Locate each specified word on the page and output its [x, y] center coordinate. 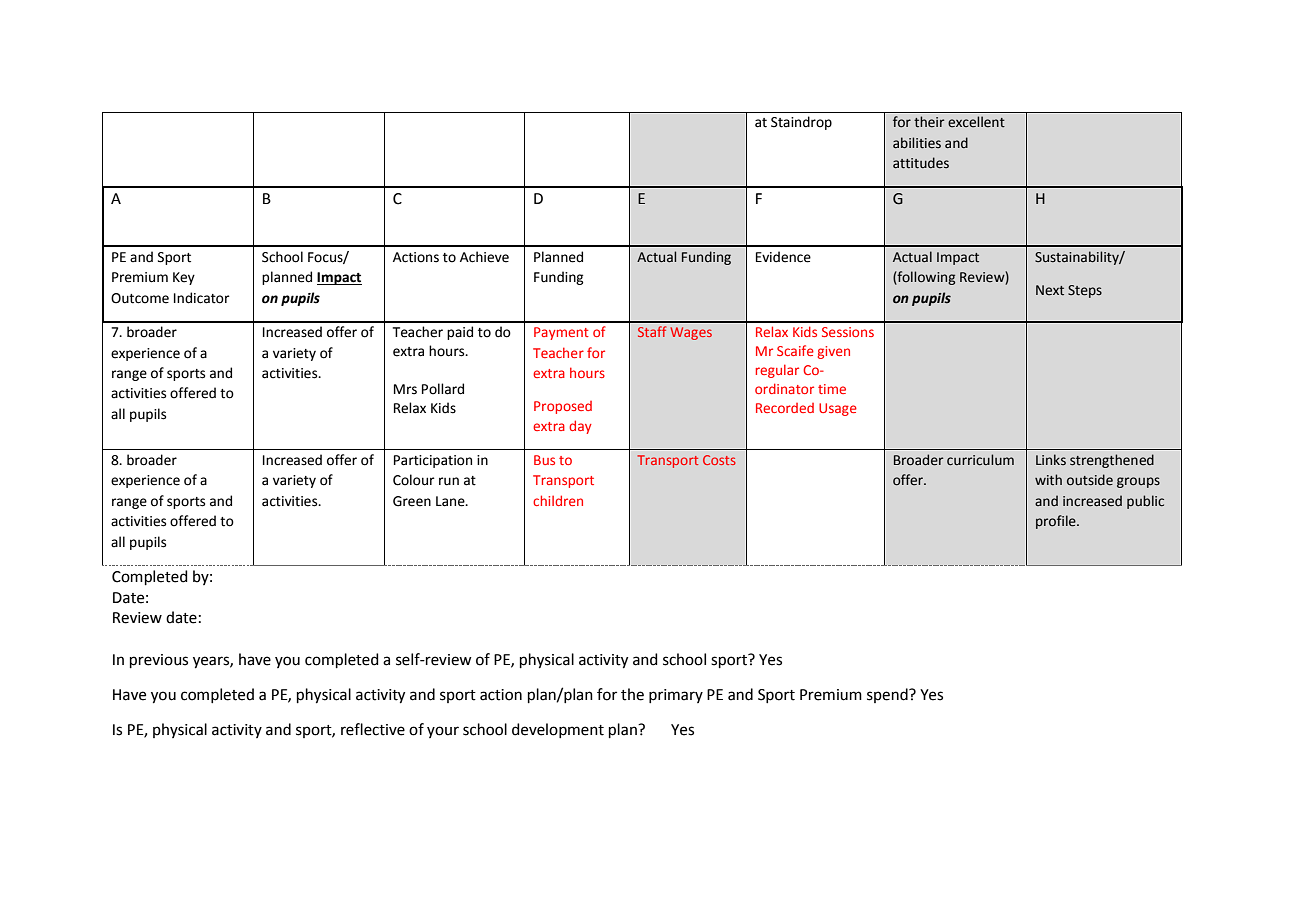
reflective [373, 729]
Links [1051, 459]
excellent [976, 122]
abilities [917, 143]
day [580, 427]
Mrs [405, 389]
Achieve [484, 257]
